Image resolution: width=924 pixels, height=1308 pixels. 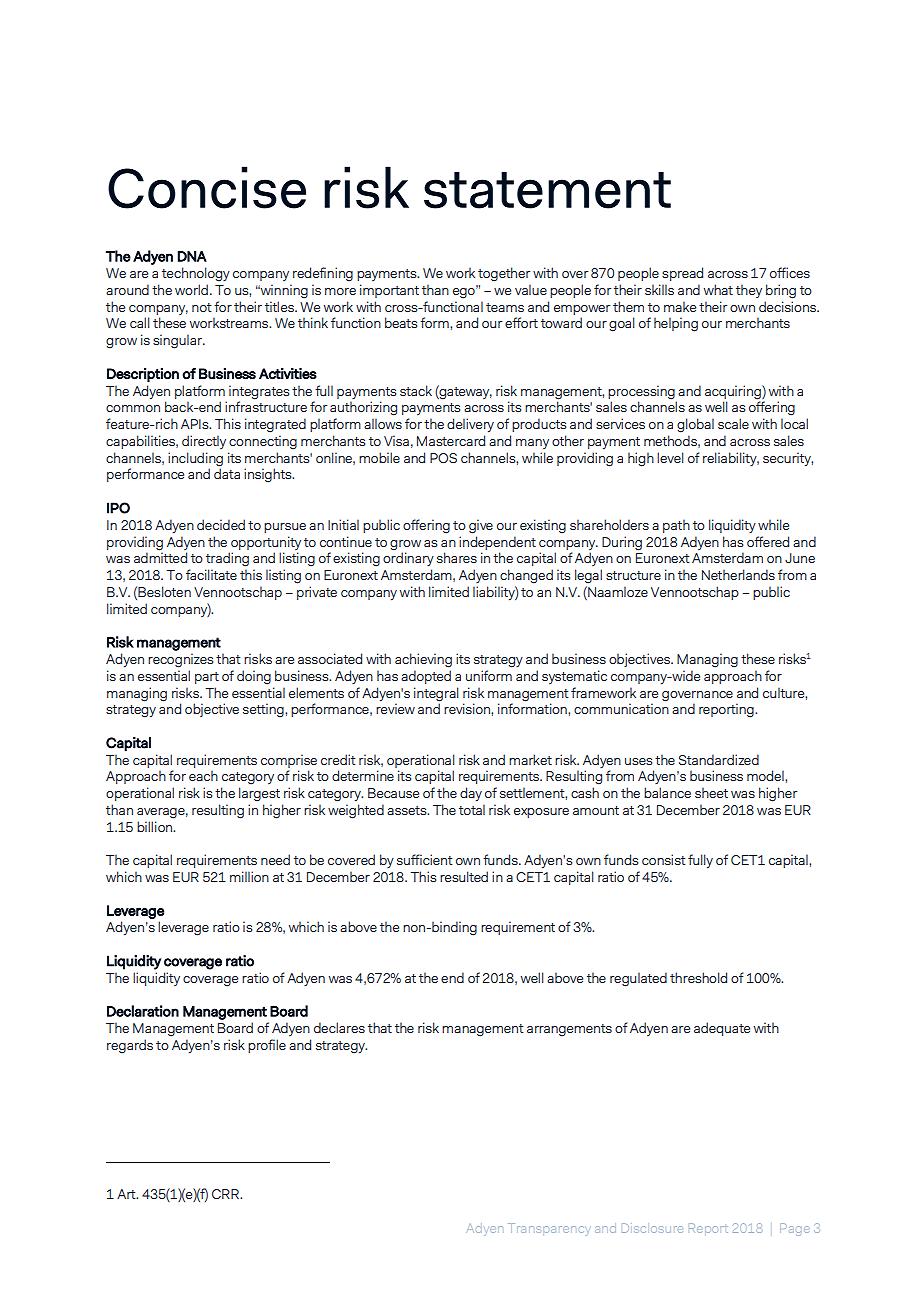 What do you see at coordinates (652, 1228) in the page?
I see `Disclosure` at bounding box center [652, 1228].
